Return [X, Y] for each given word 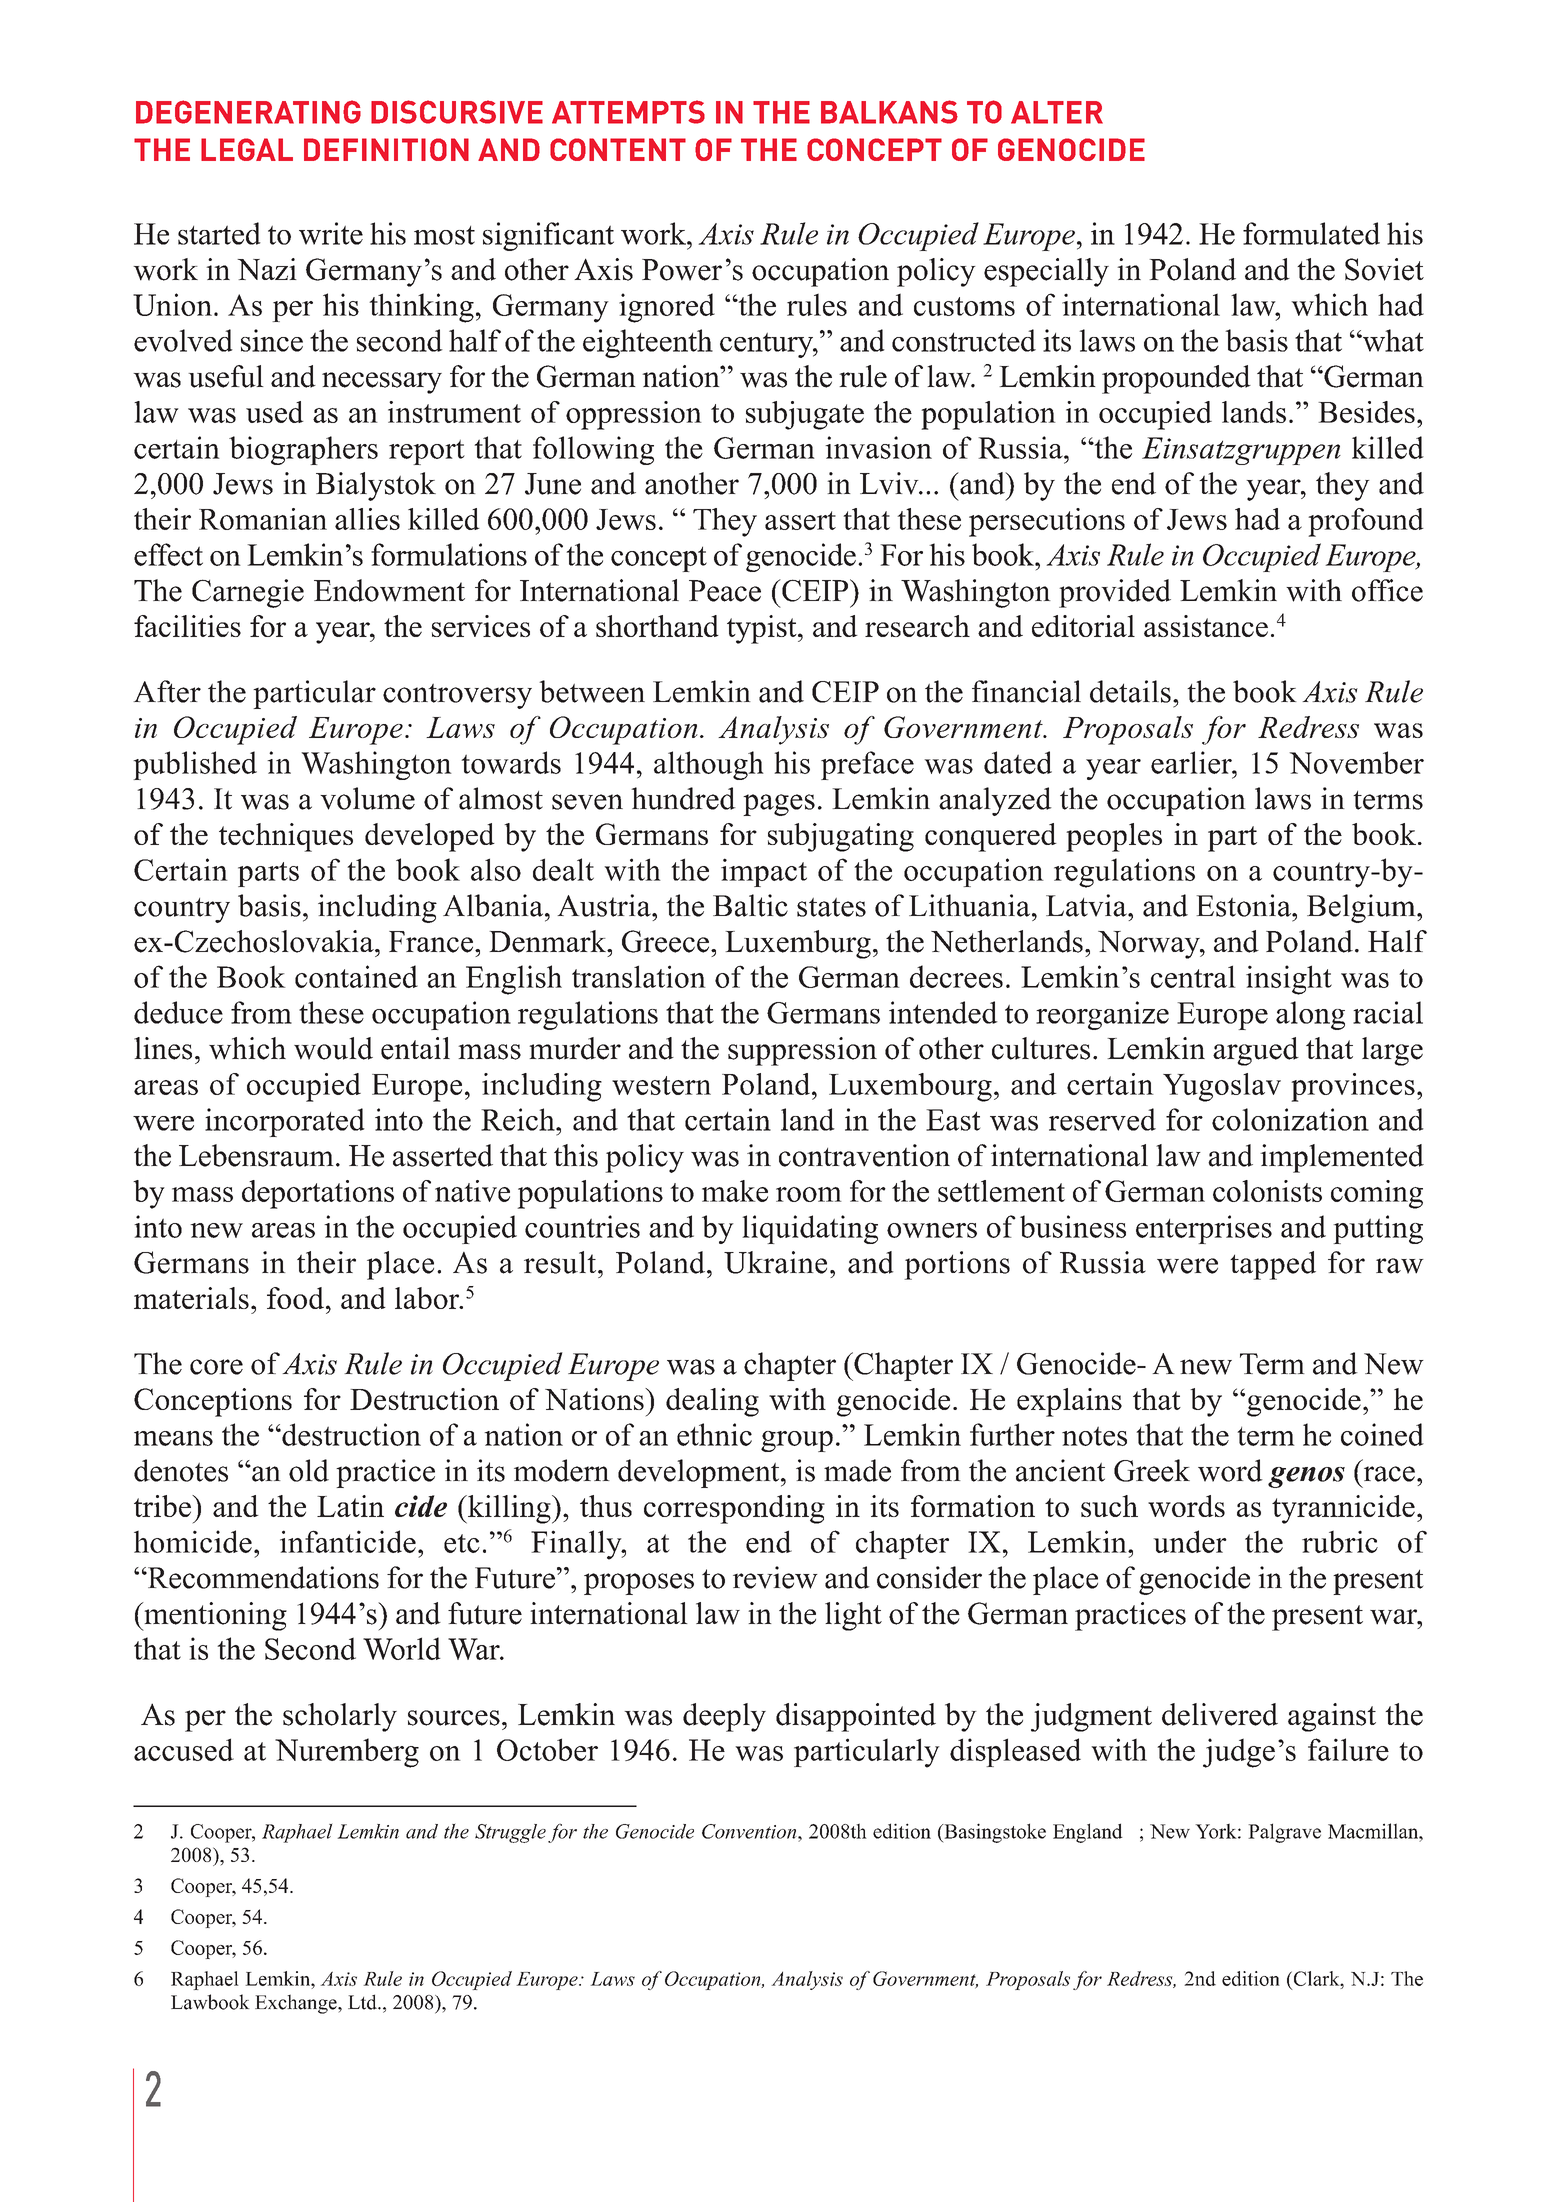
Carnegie [248, 593]
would [333, 1048]
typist [763, 629]
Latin [350, 1506]
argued [1256, 1051]
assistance [1206, 626]
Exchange [297, 2004]
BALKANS [889, 112]
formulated [1311, 233]
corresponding [734, 1509]
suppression [802, 1051]
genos [1306, 1477]
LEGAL [247, 149]
